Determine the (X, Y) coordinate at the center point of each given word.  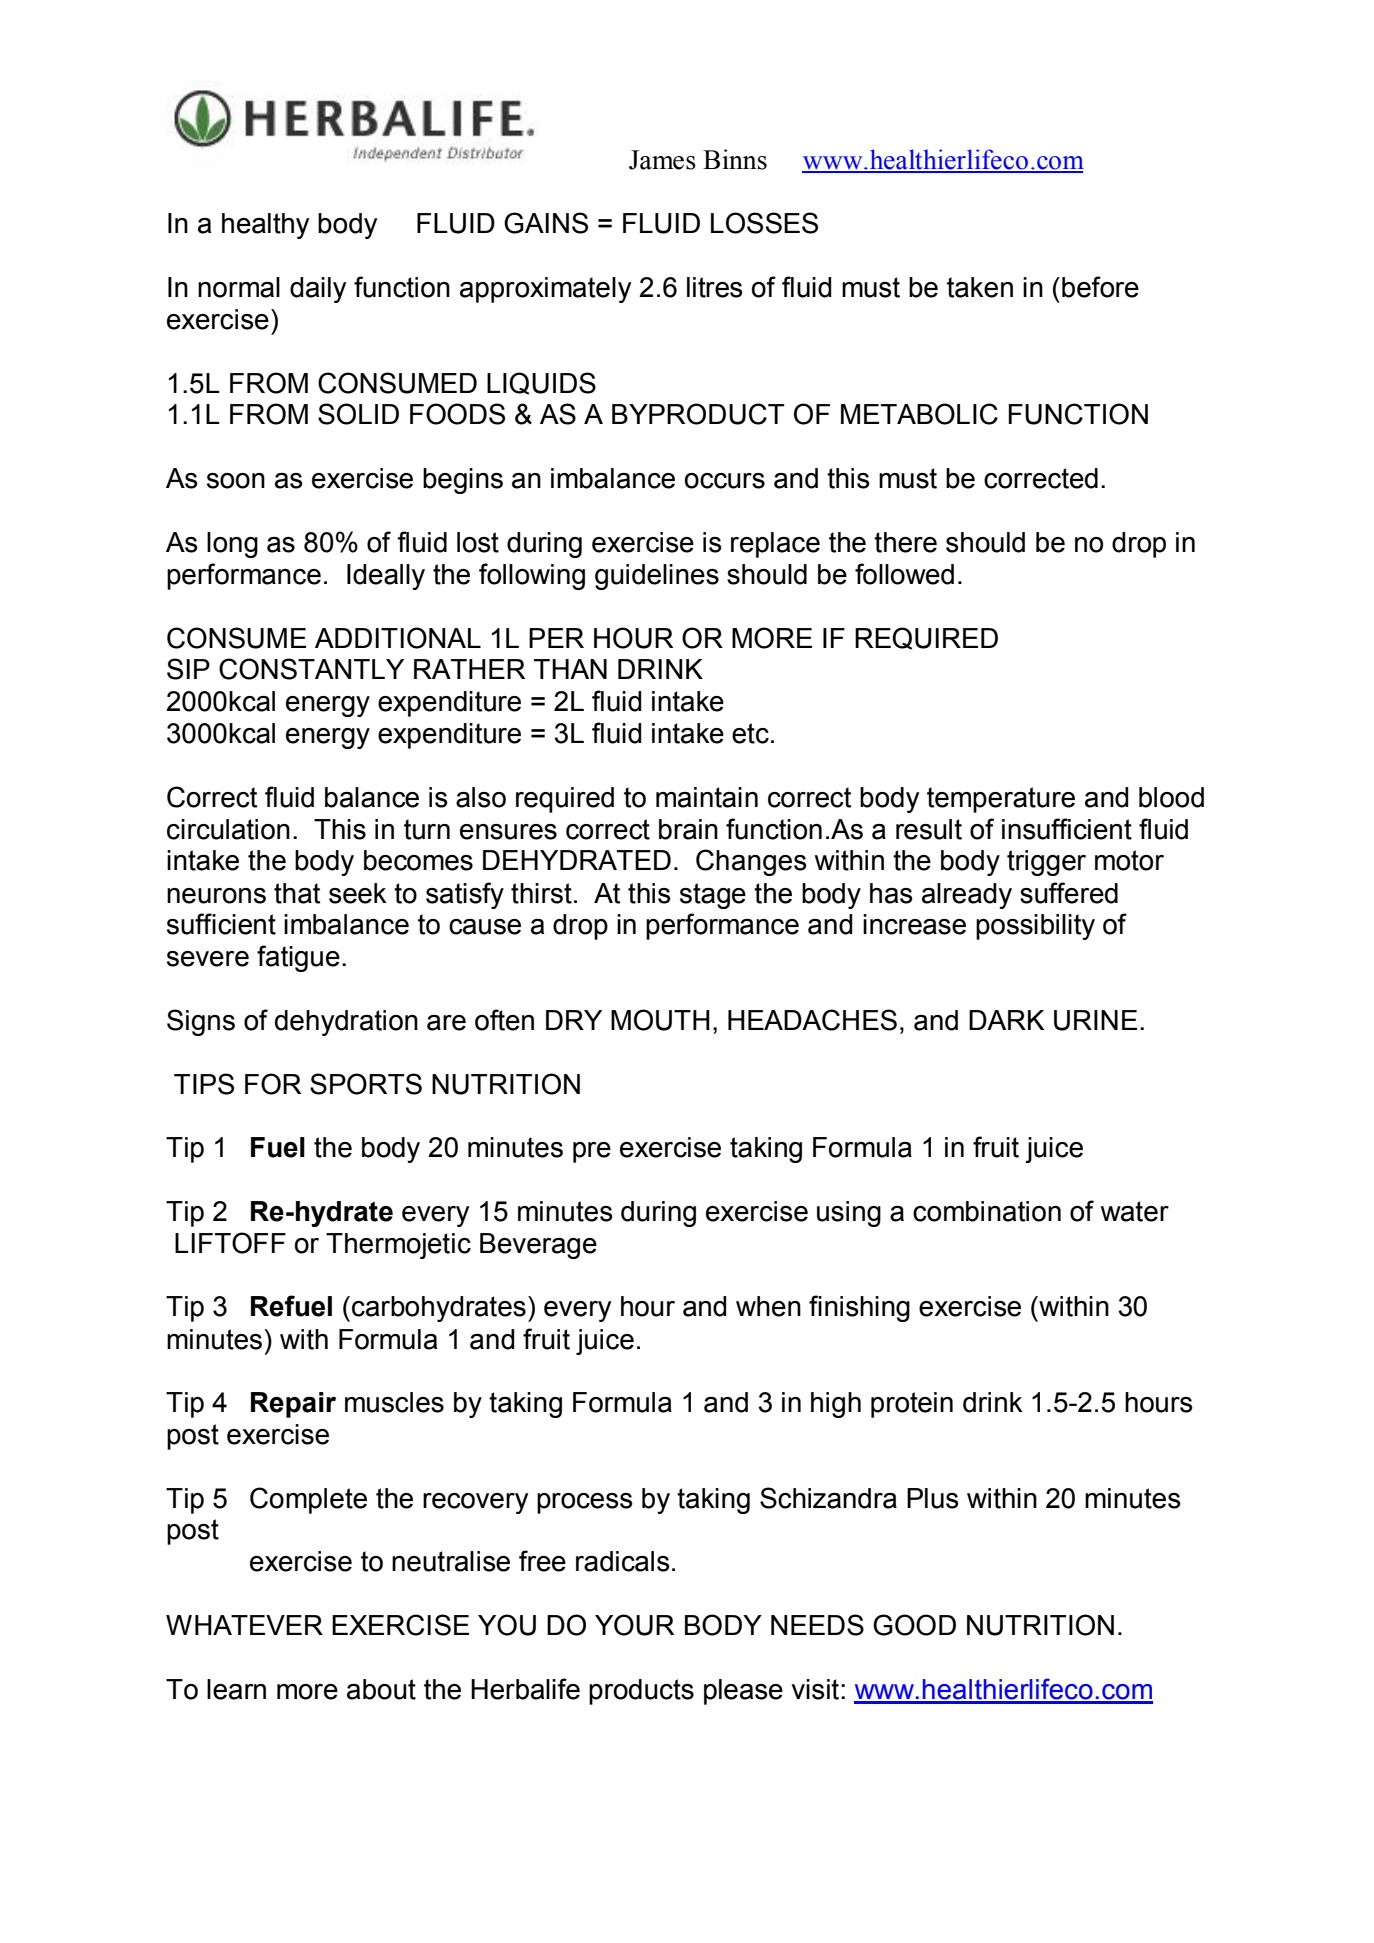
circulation (228, 829)
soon (236, 481)
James (662, 160)
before (1100, 287)
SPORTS (366, 1084)
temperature (1001, 800)
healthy (265, 226)
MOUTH (660, 1020)
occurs (724, 481)
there (905, 542)
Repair (293, 1405)
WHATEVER (244, 1625)
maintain (707, 797)
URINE (1095, 1020)
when (768, 1306)
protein (912, 1405)
